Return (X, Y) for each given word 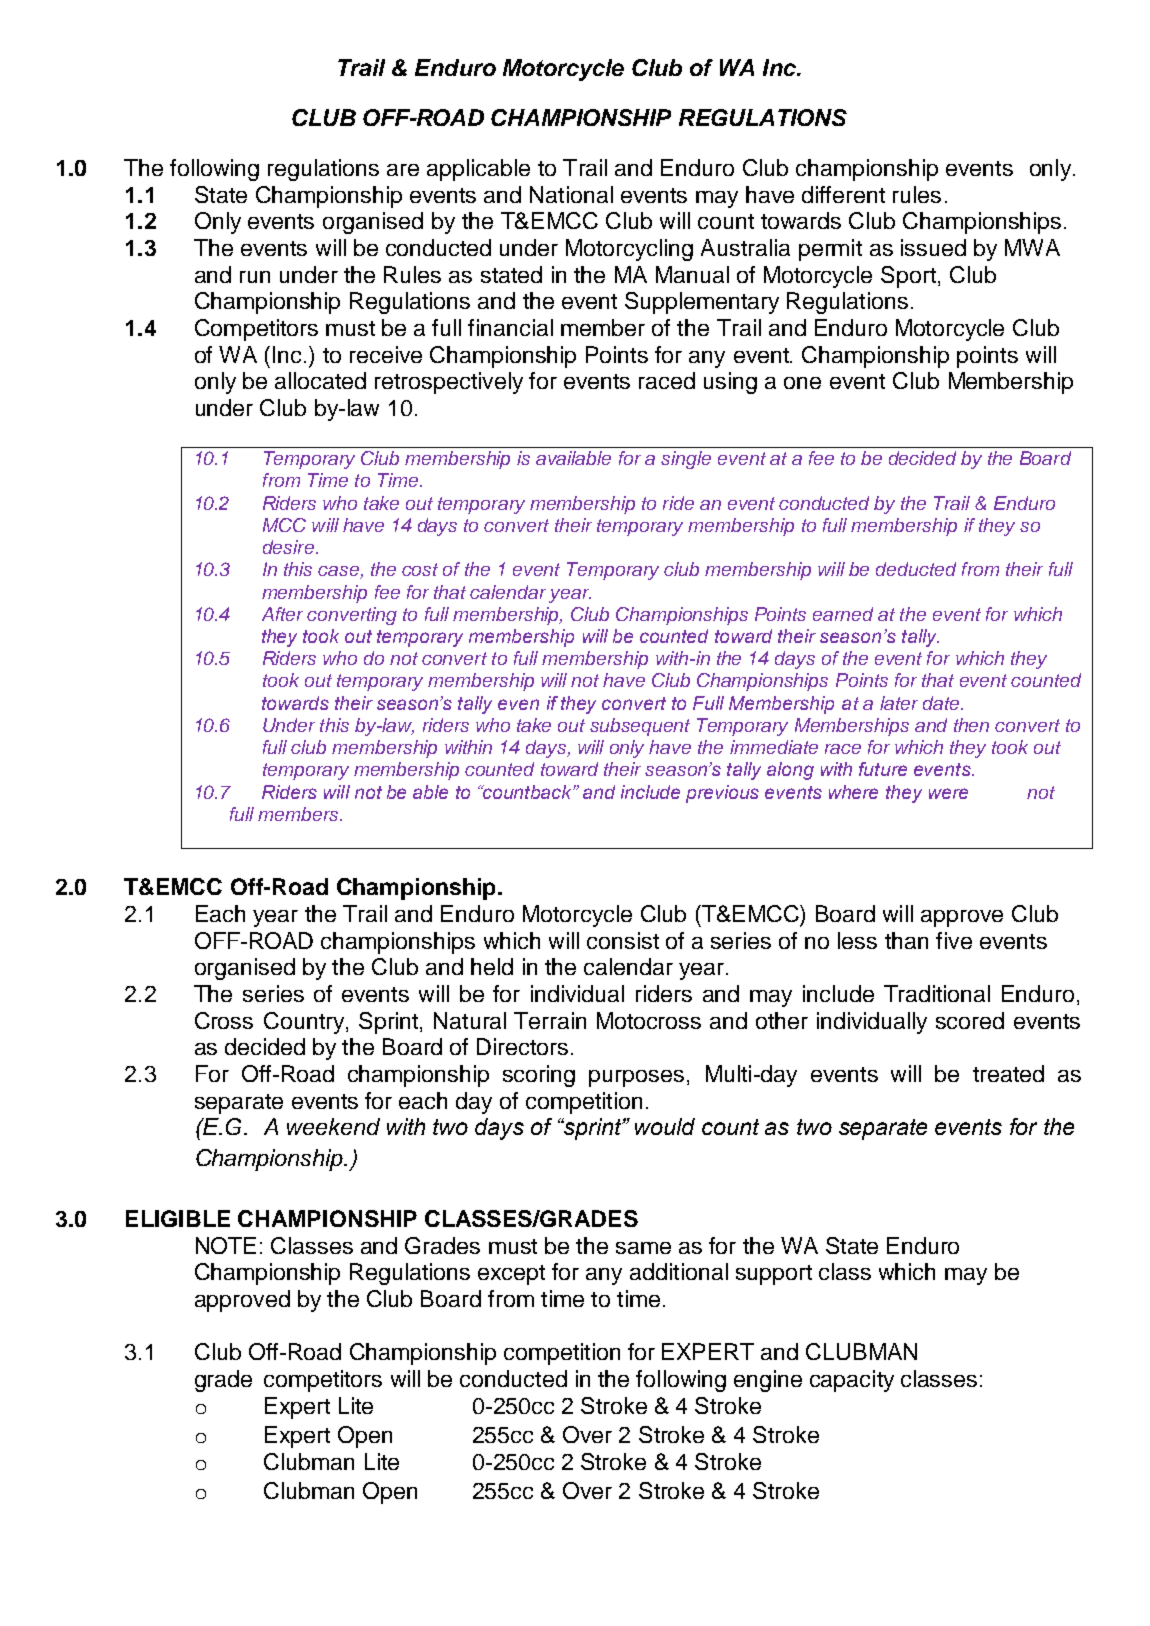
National (571, 194)
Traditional (937, 993)
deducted (916, 569)
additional (679, 1271)
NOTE (226, 1245)
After (282, 614)
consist (623, 940)
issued (933, 247)
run (255, 277)
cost (420, 569)
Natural (470, 1020)
